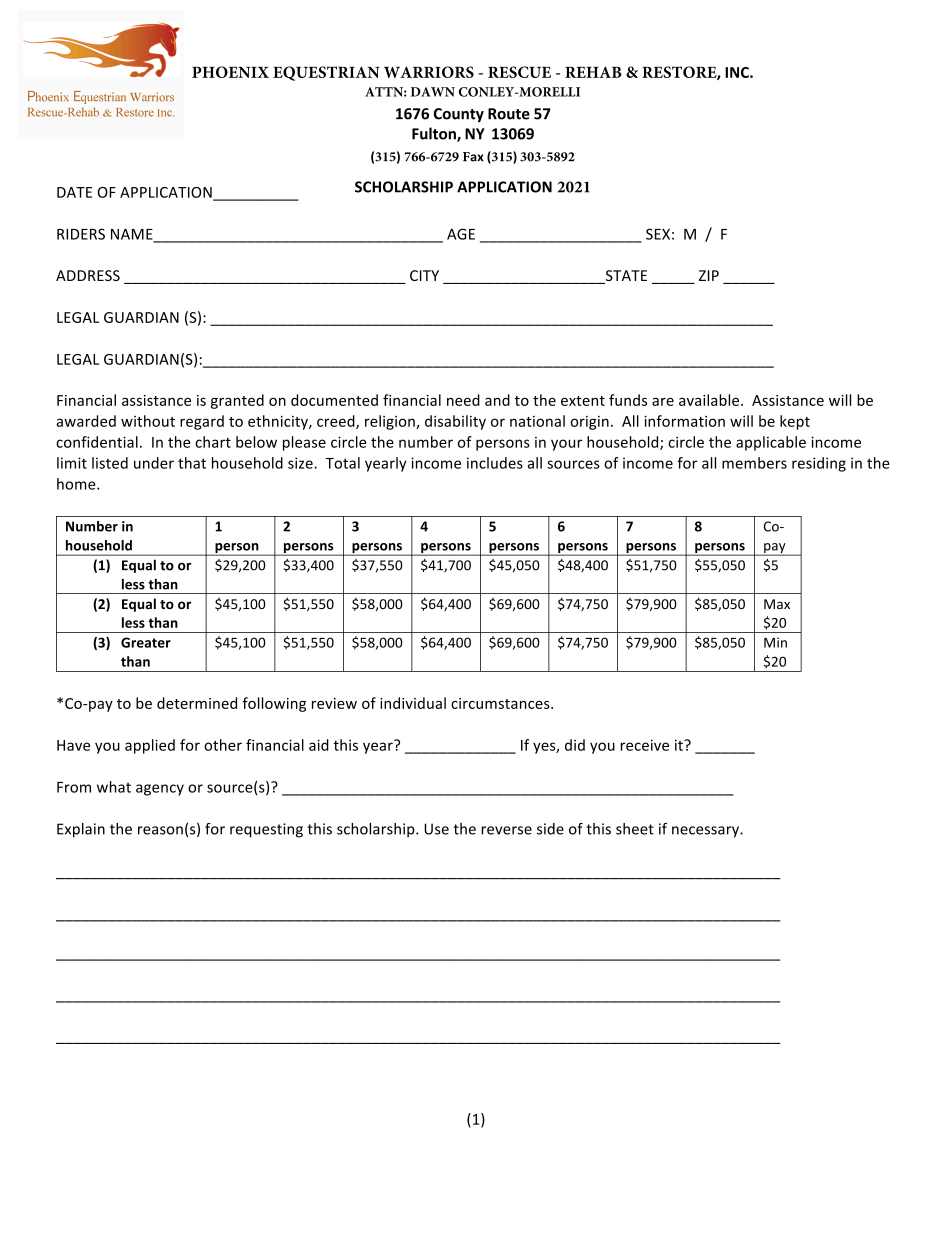 This screenshot has height=1233, width=952. I want to click on Fax, so click(473, 157).
